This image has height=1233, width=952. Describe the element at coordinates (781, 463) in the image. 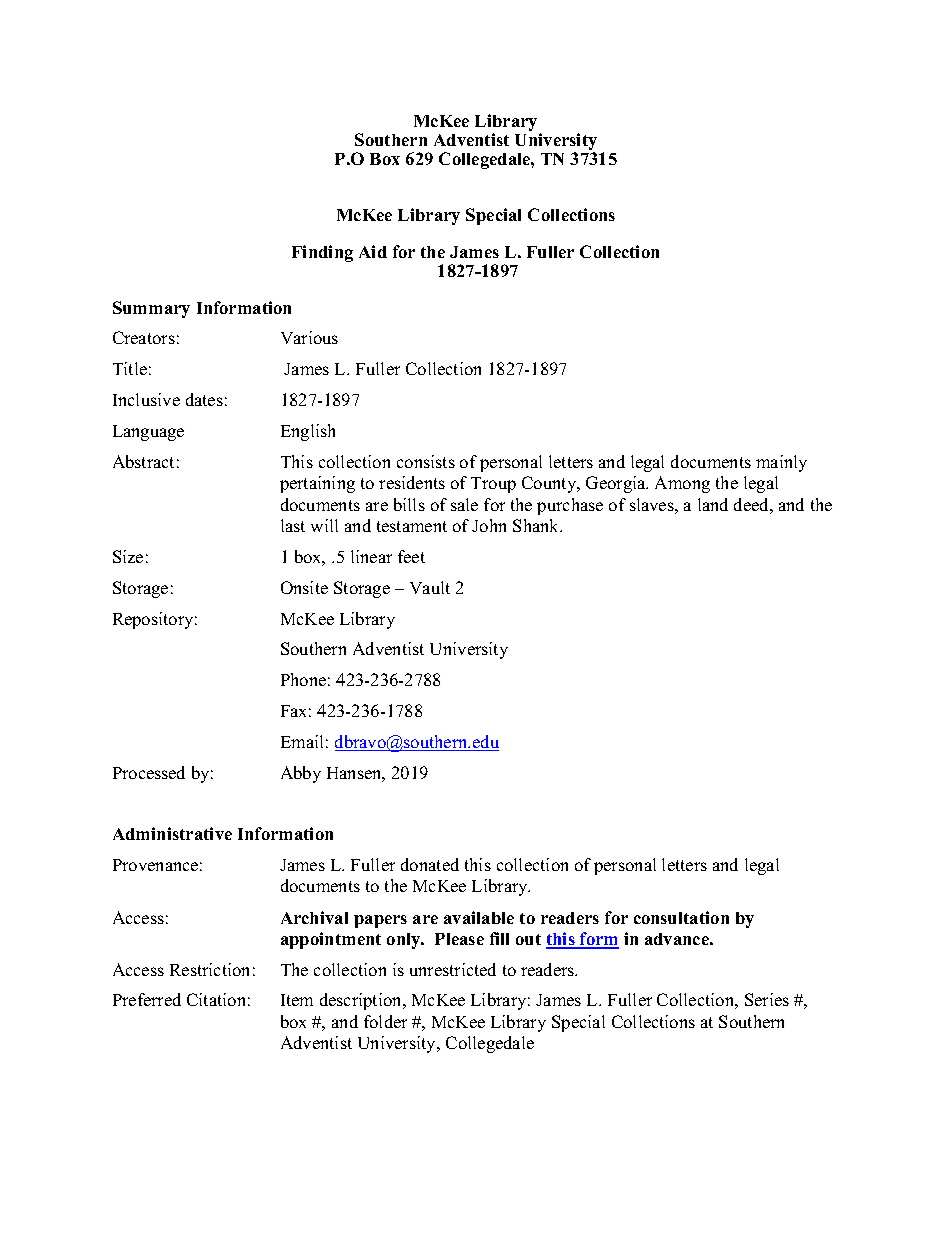

I see `mainly` at that location.
